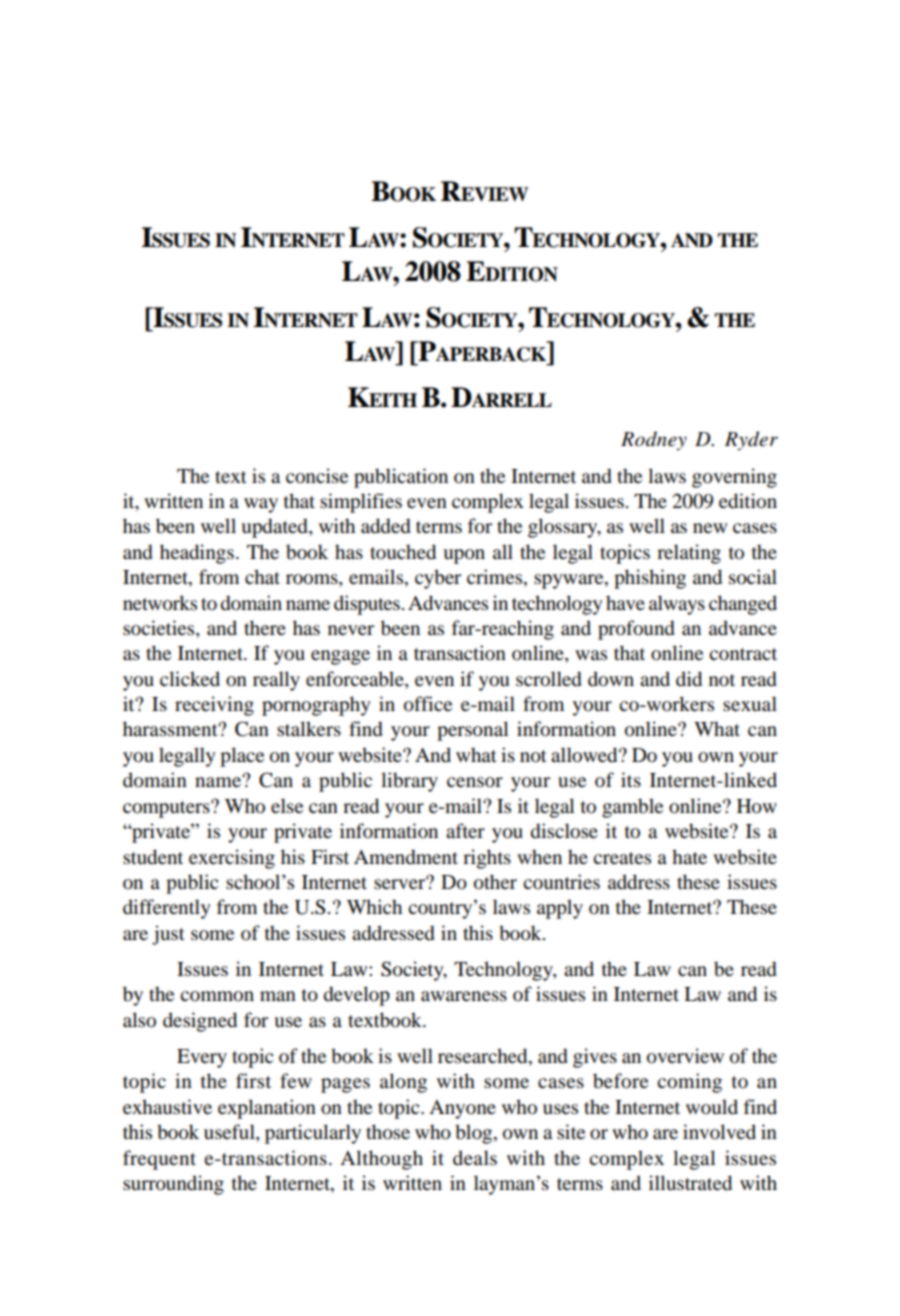  What do you see at coordinates (475, 1158) in the document?
I see `deals` at bounding box center [475, 1158].
